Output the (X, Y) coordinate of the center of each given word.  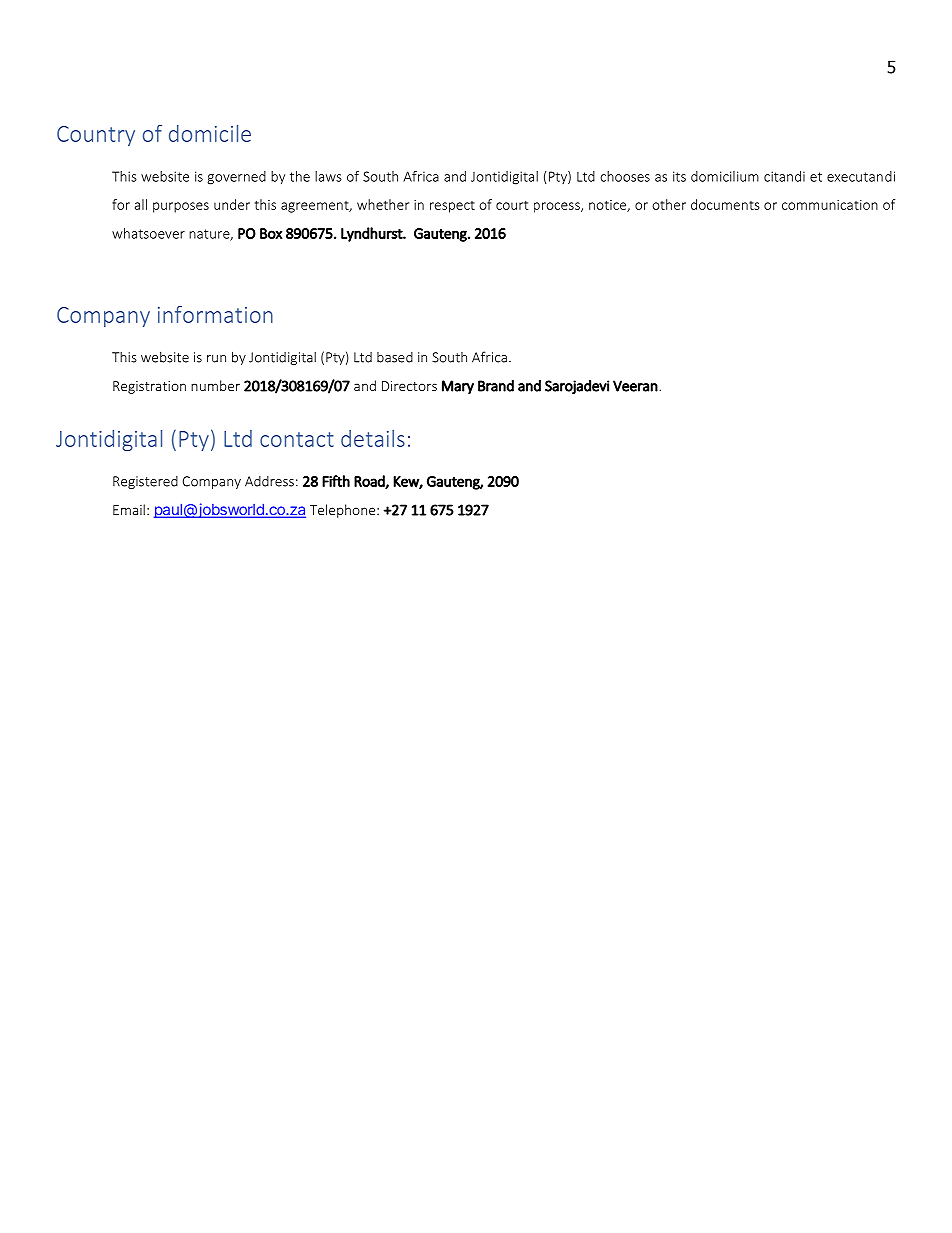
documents (725, 204)
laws (328, 176)
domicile (210, 133)
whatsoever (148, 233)
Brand (496, 386)
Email (129, 509)
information (215, 314)
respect (452, 207)
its (679, 176)
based (395, 357)
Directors (409, 386)
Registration (149, 387)
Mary (458, 387)
